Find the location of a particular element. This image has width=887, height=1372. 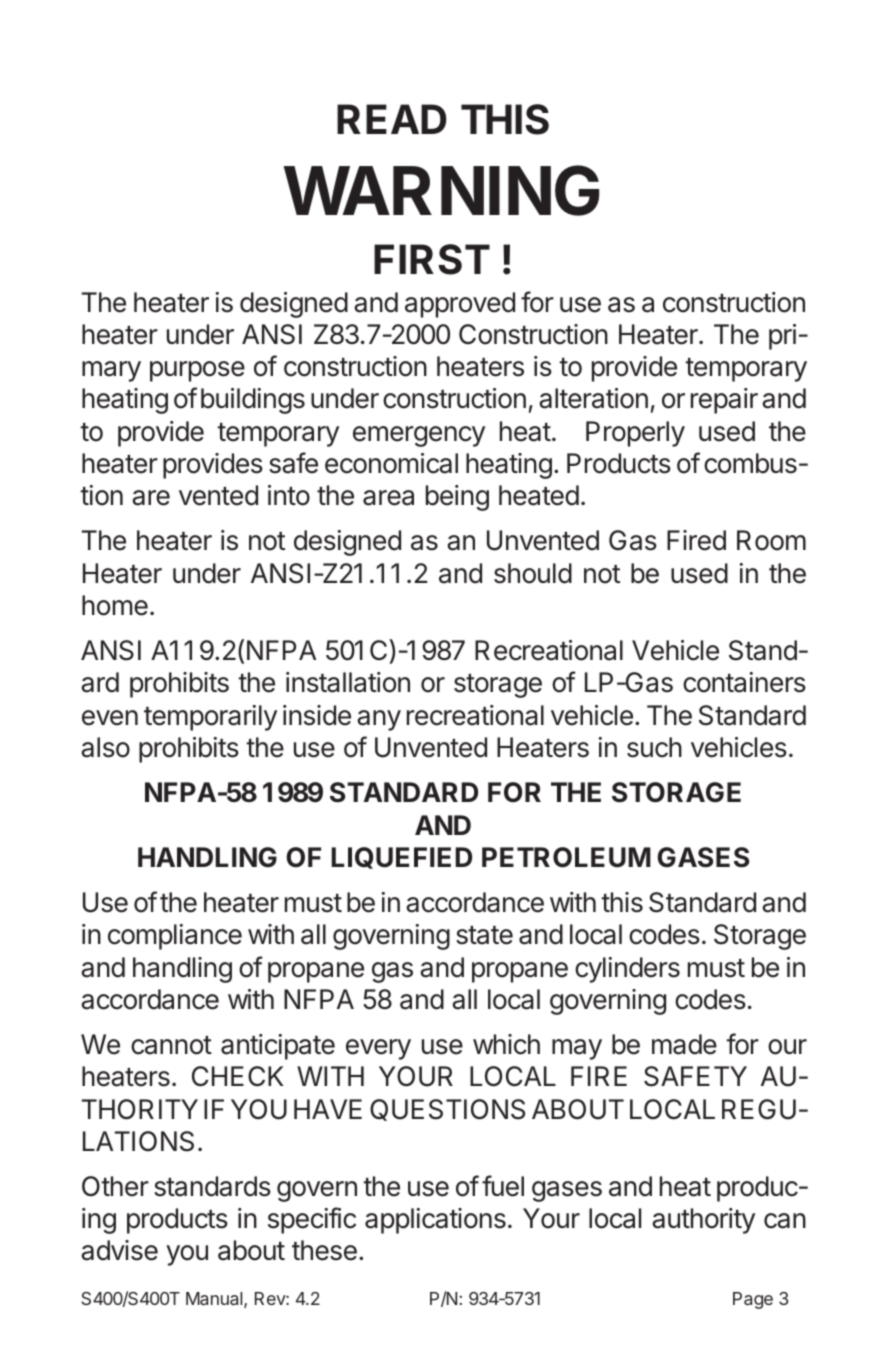

repair is located at coordinates (724, 401).
